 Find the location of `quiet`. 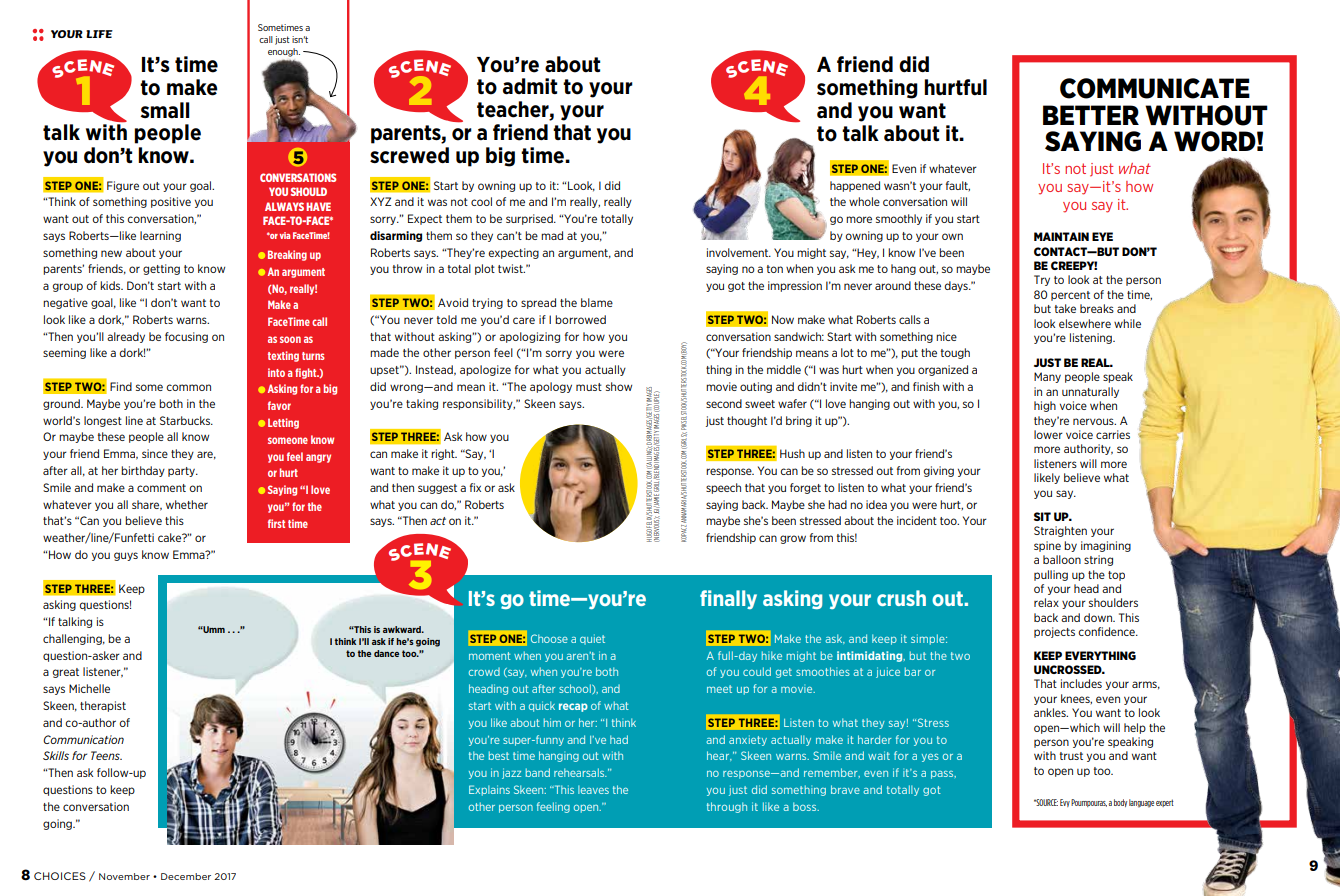

quiet is located at coordinates (592, 639).
